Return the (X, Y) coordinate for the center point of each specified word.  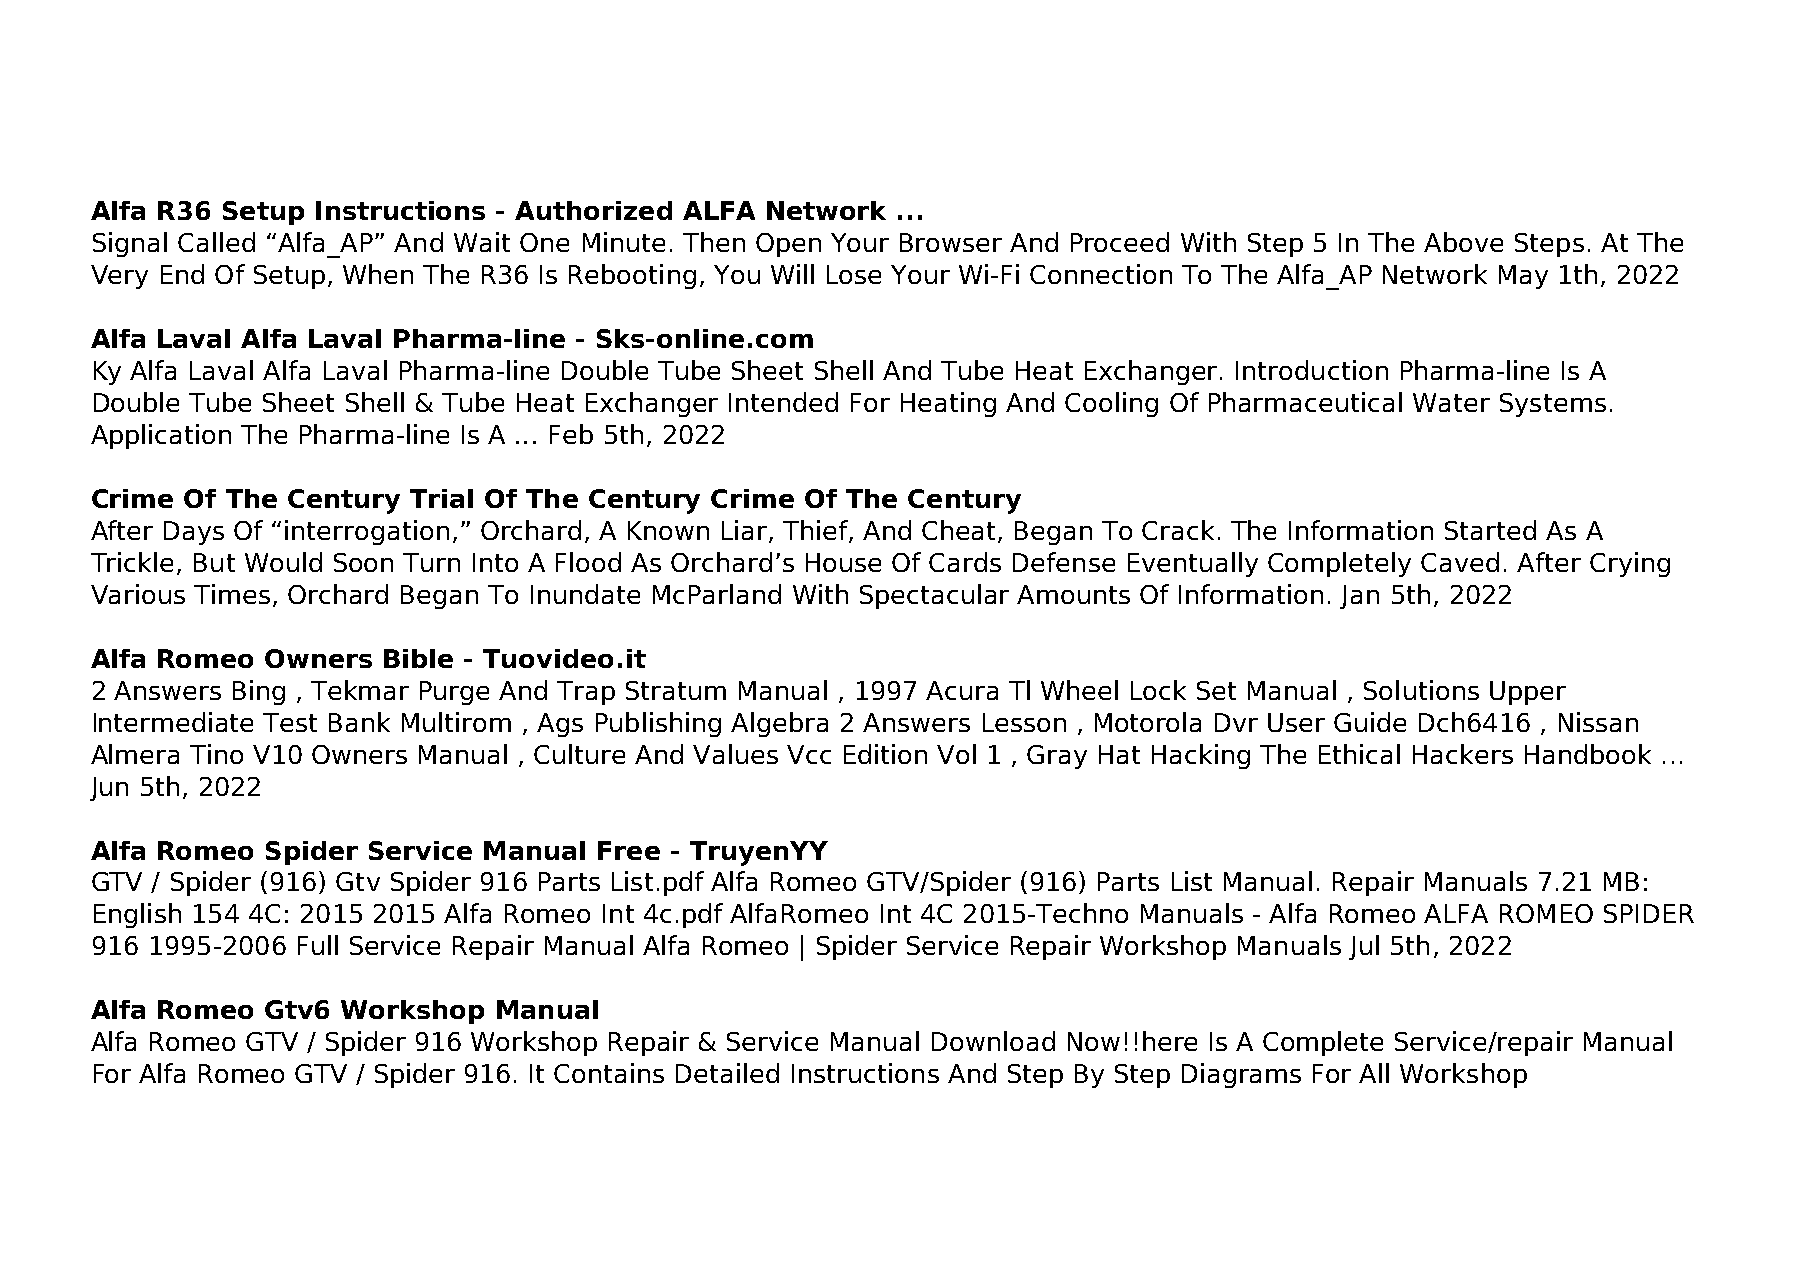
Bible (418, 658)
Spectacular (934, 596)
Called (216, 242)
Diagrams (1241, 1075)
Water (1451, 402)
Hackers (1463, 754)
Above (1463, 242)
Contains (609, 1073)
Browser (951, 242)
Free (629, 850)
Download (993, 1041)
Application (161, 436)
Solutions (1421, 690)
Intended (783, 402)
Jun (109, 789)
